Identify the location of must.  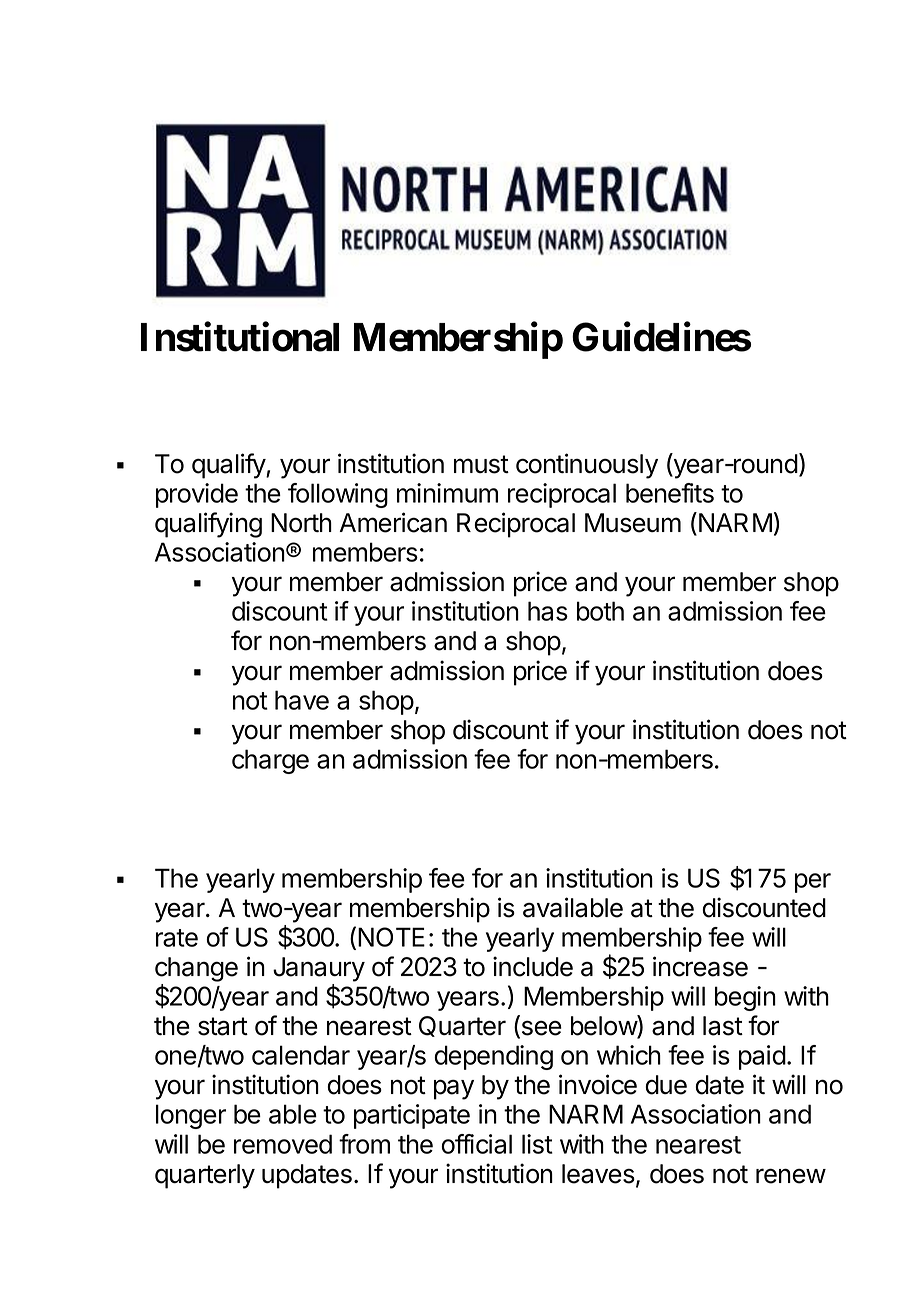
(481, 464).
